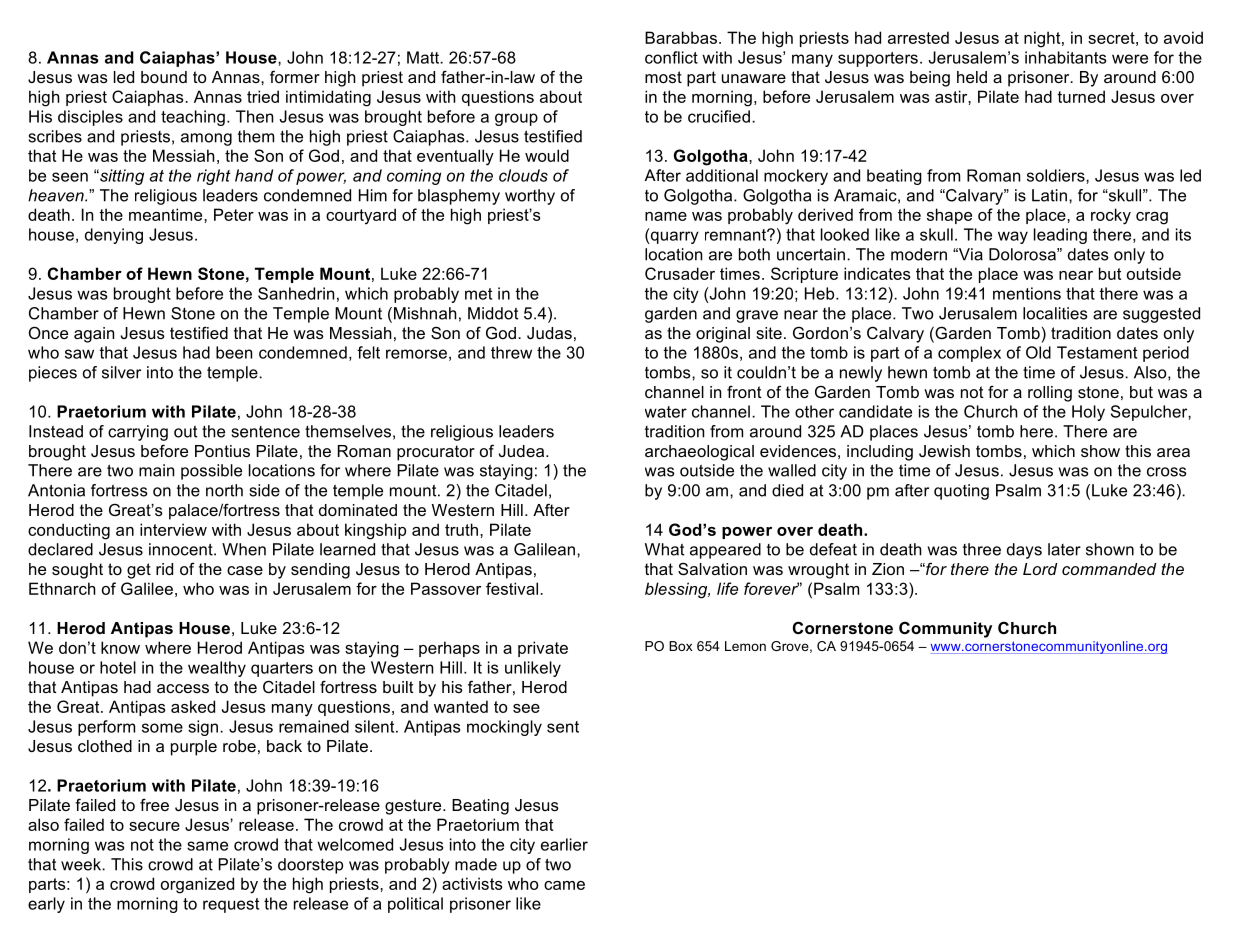  What do you see at coordinates (1064, 549) in the screenshot?
I see `later` at bounding box center [1064, 549].
